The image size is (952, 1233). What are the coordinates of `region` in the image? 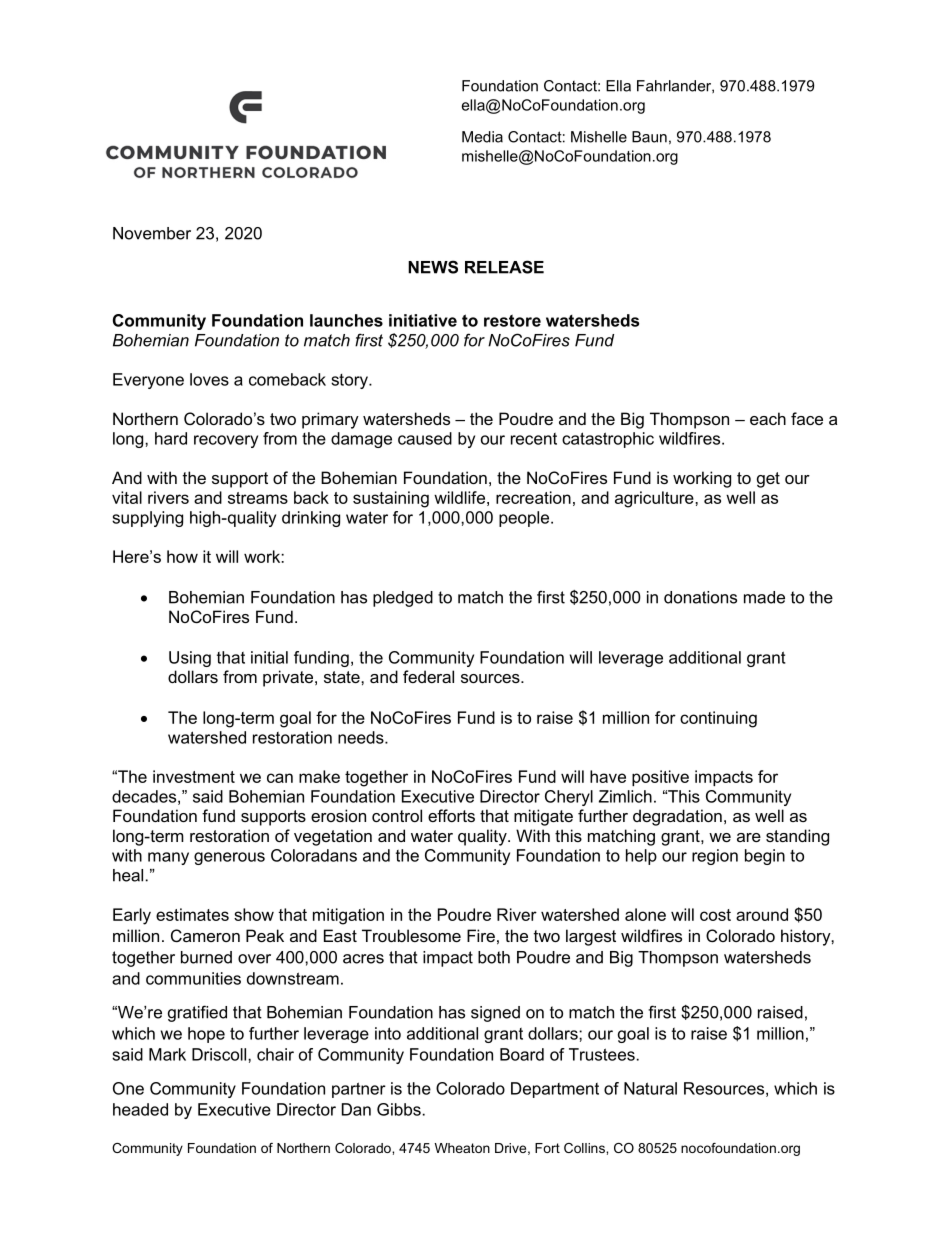 It's located at (715, 857).
